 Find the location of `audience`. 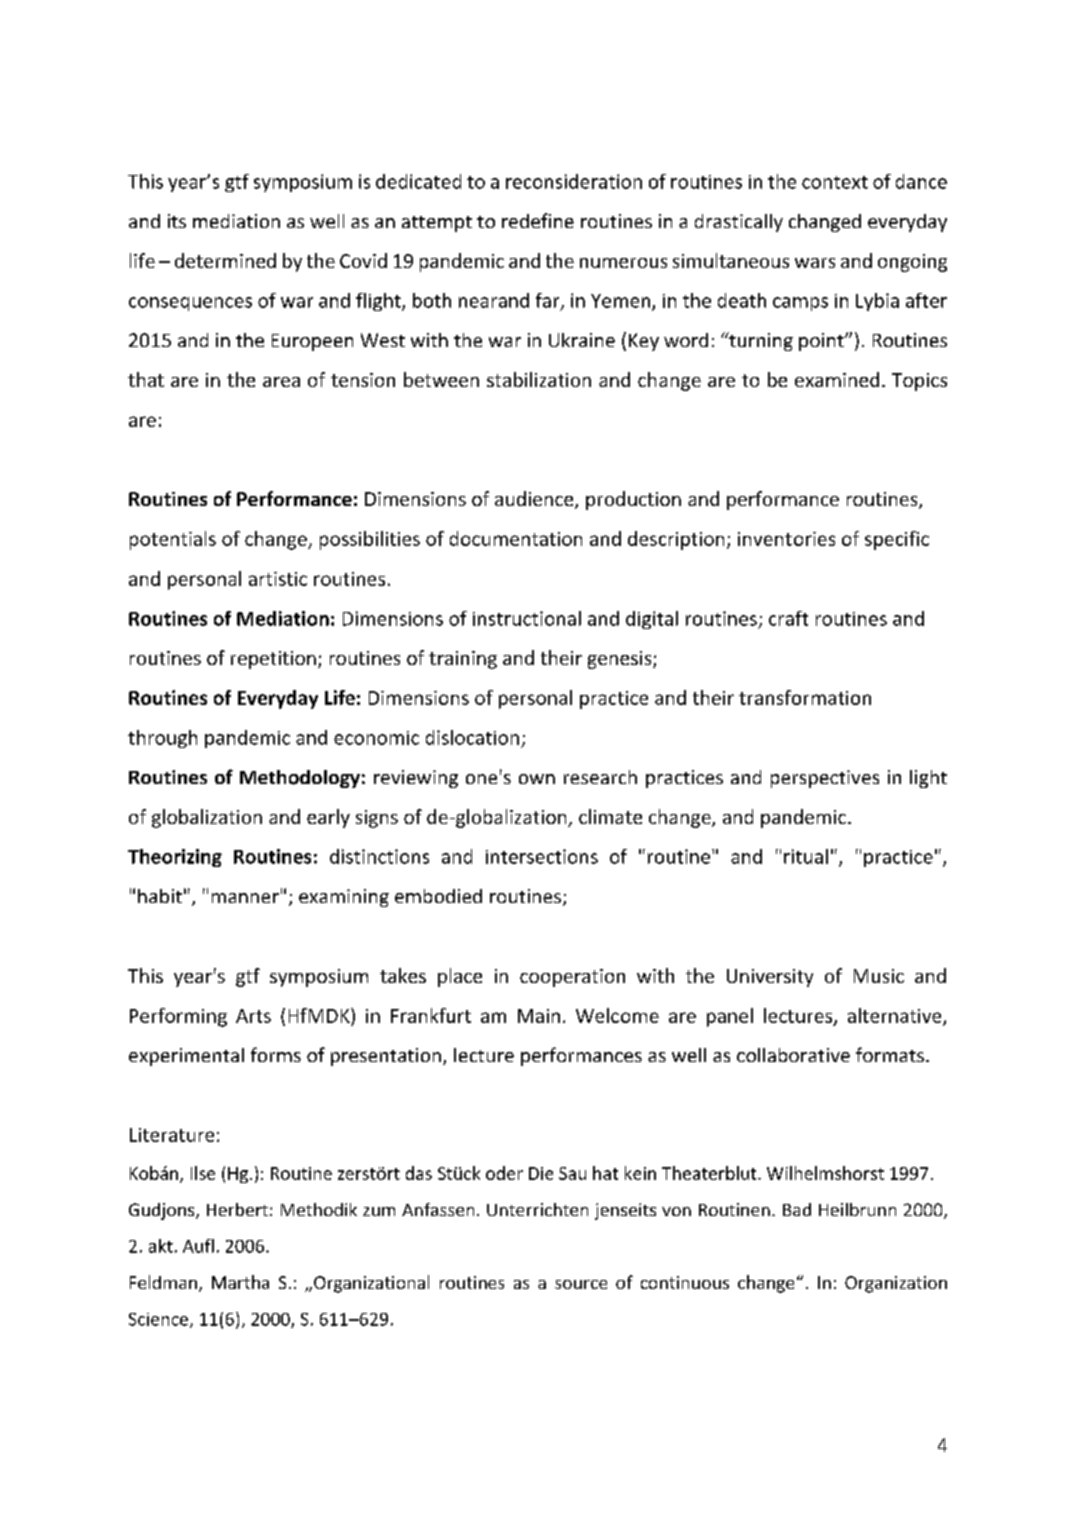

audience is located at coordinates (535, 500).
